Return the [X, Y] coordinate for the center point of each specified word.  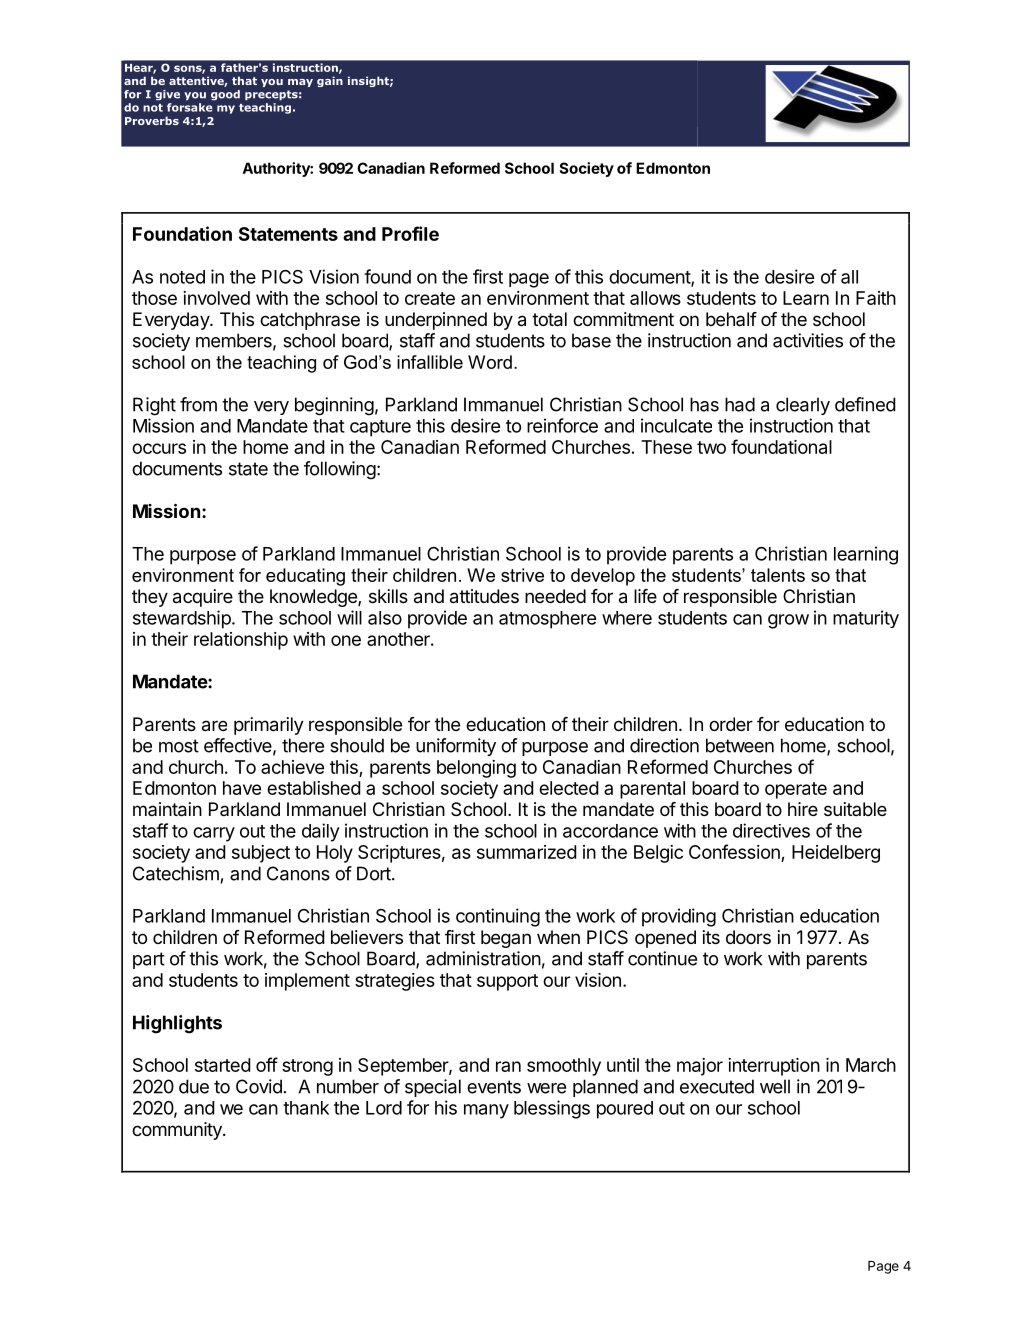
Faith [876, 298]
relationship [241, 641]
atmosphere [547, 620]
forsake [190, 107]
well [775, 1086]
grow [788, 621]
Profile [410, 233]
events [494, 1087]
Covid [259, 1086]
